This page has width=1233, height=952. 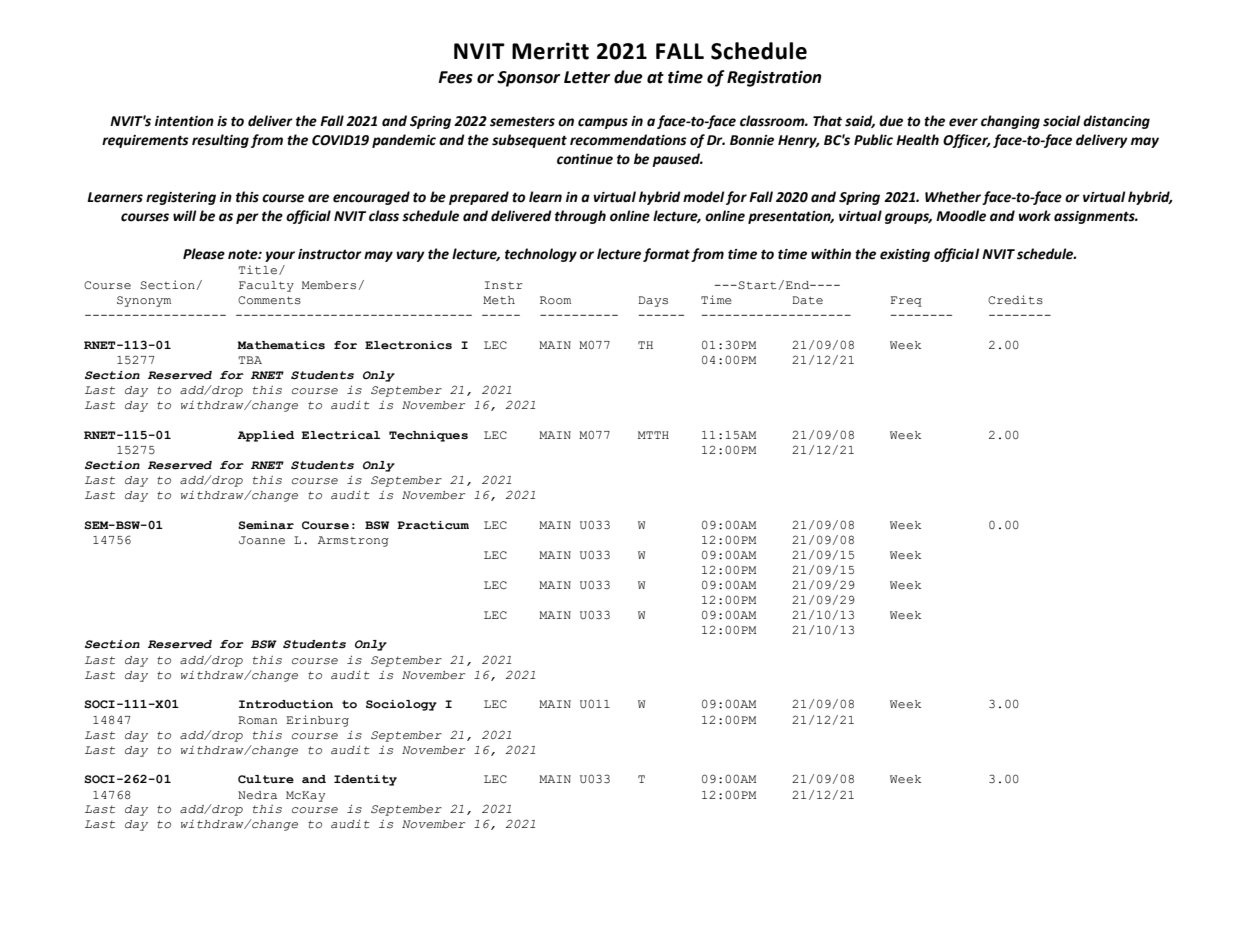 What do you see at coordinates (433, 525) in the page?
I see `Practicum` at bounding box center [433, 525].
